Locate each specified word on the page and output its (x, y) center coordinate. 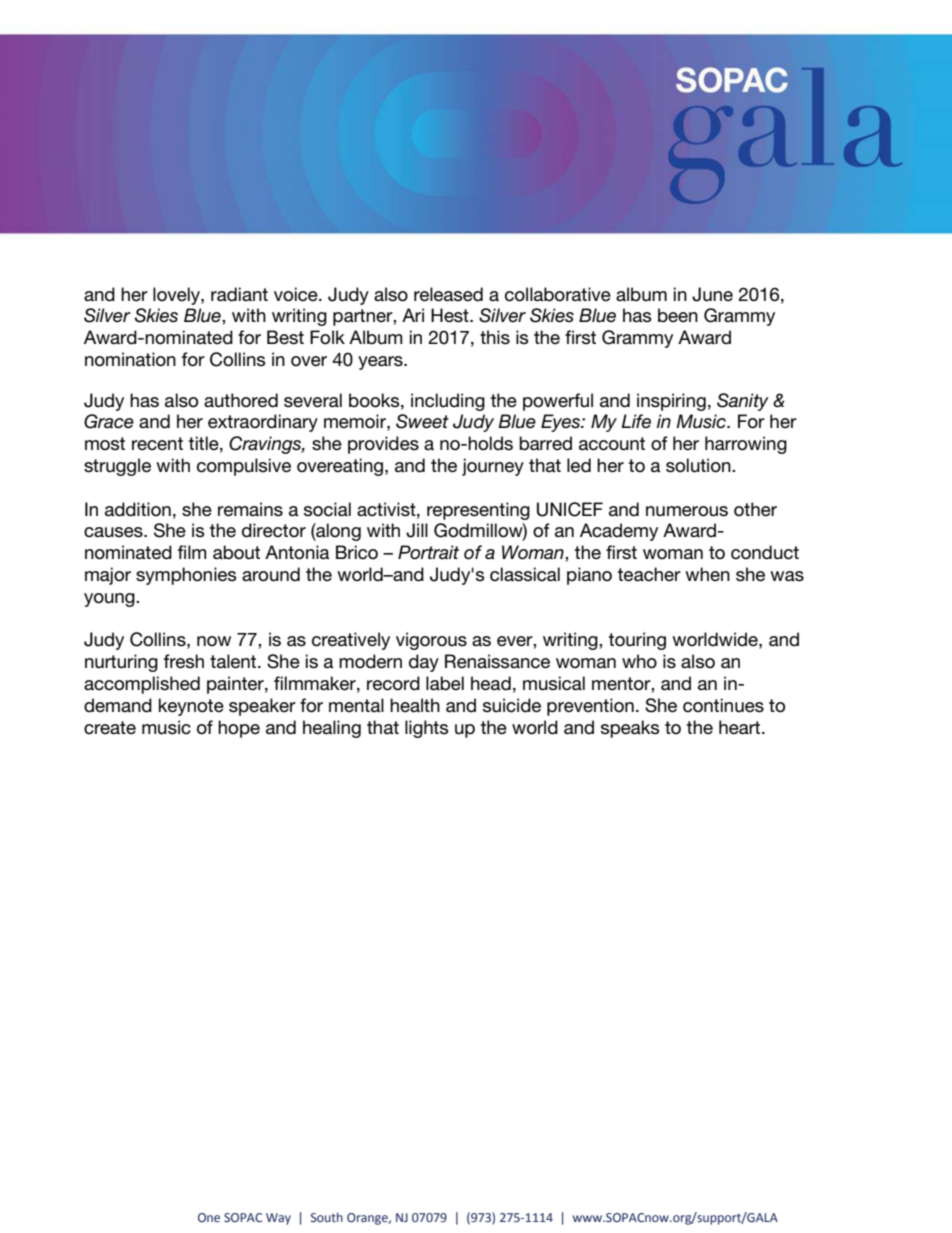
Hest (451, 315)
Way (278, 1219)
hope (239, 729)
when (707, 574)
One (209, 1217)
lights (426, 729)
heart (741, 727)
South (327, 1217)
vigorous (431, 641)
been (678, 315)
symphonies (186, 576)
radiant (239, 294)
